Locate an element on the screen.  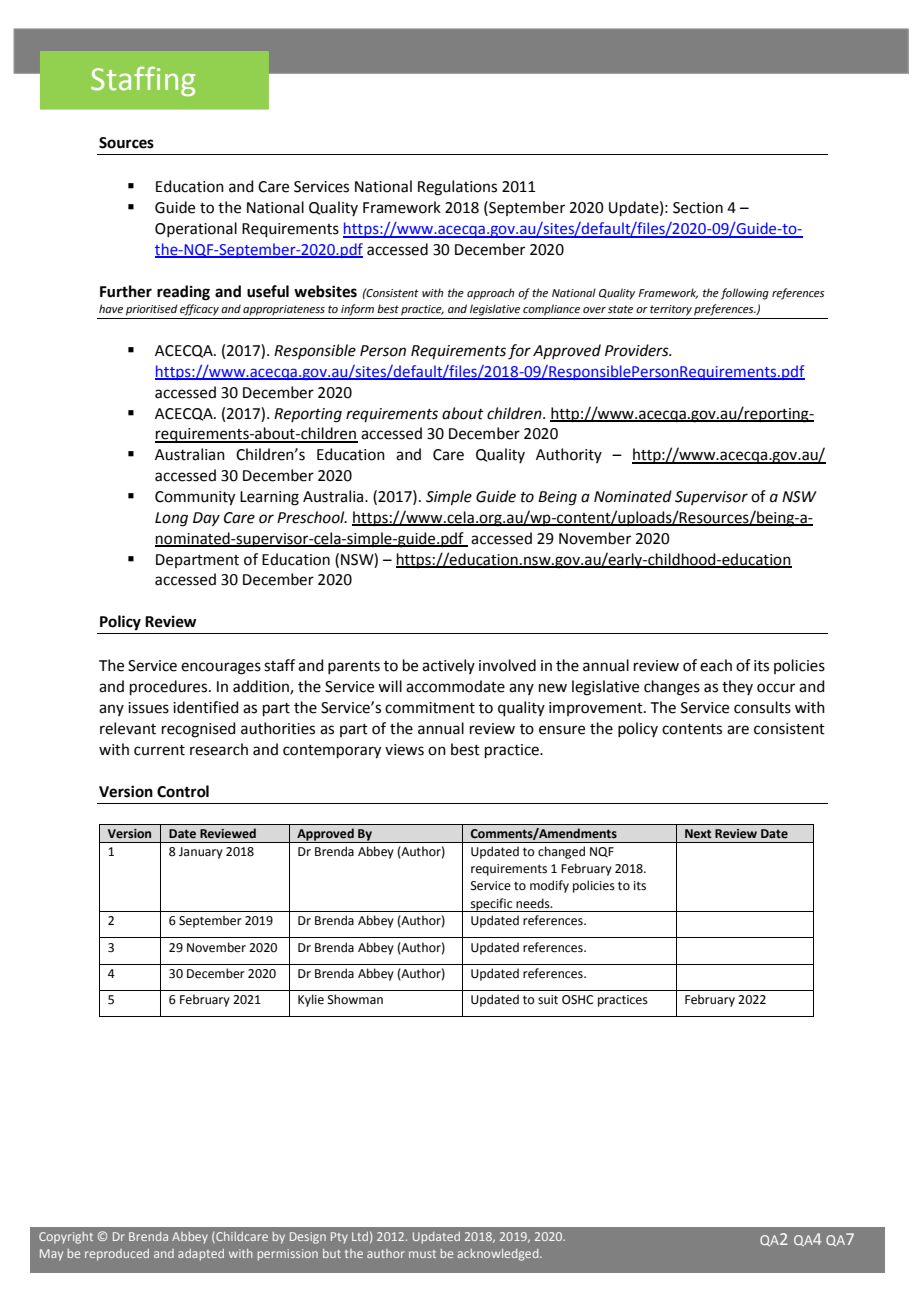
Preschool is located at coordinates (312, 517).
